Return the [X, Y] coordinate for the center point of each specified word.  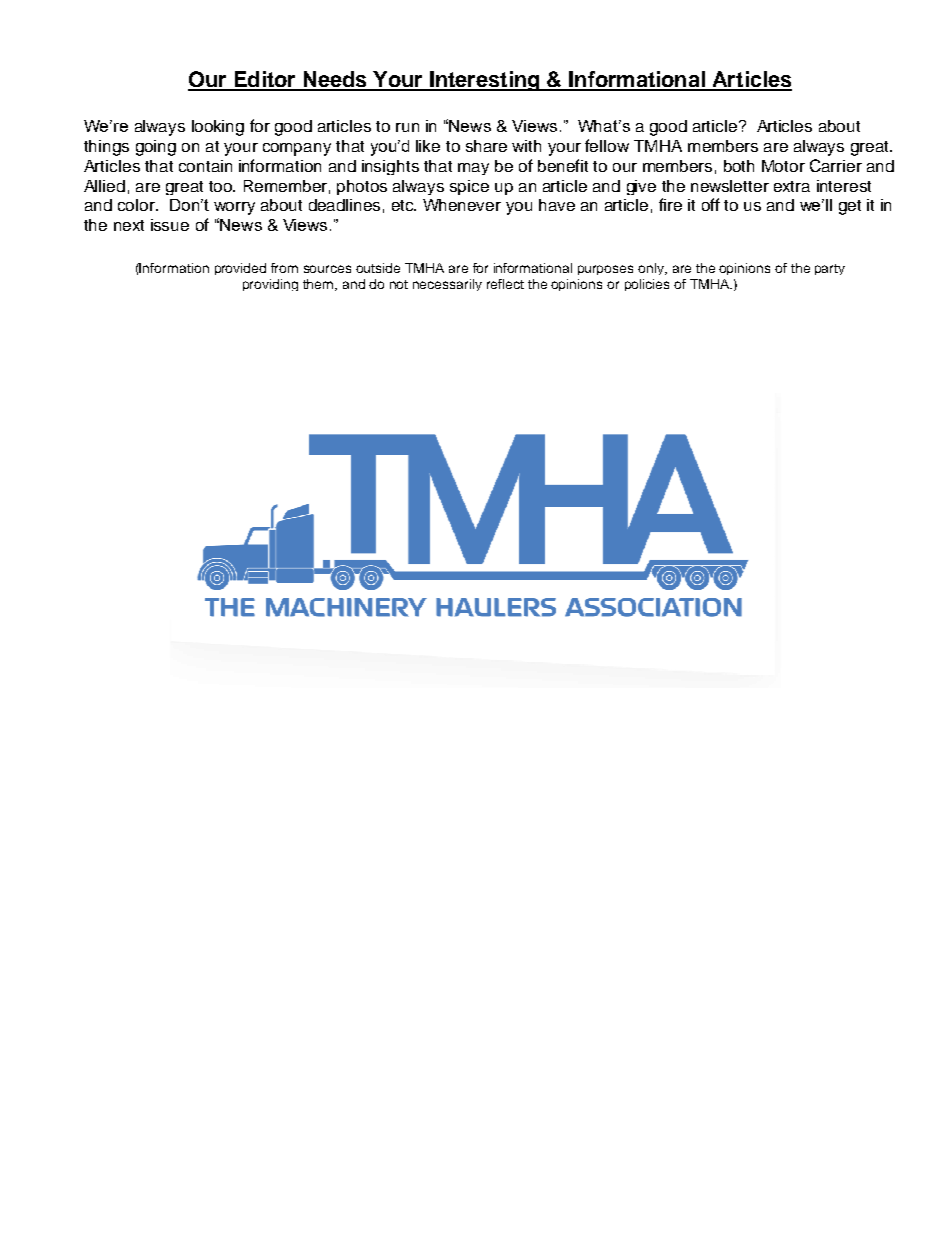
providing [270, 285]
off [711, 204]
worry [234, 208]
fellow [607, 145]
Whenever [462, 205]
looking [218, 128]
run [407, 127]
